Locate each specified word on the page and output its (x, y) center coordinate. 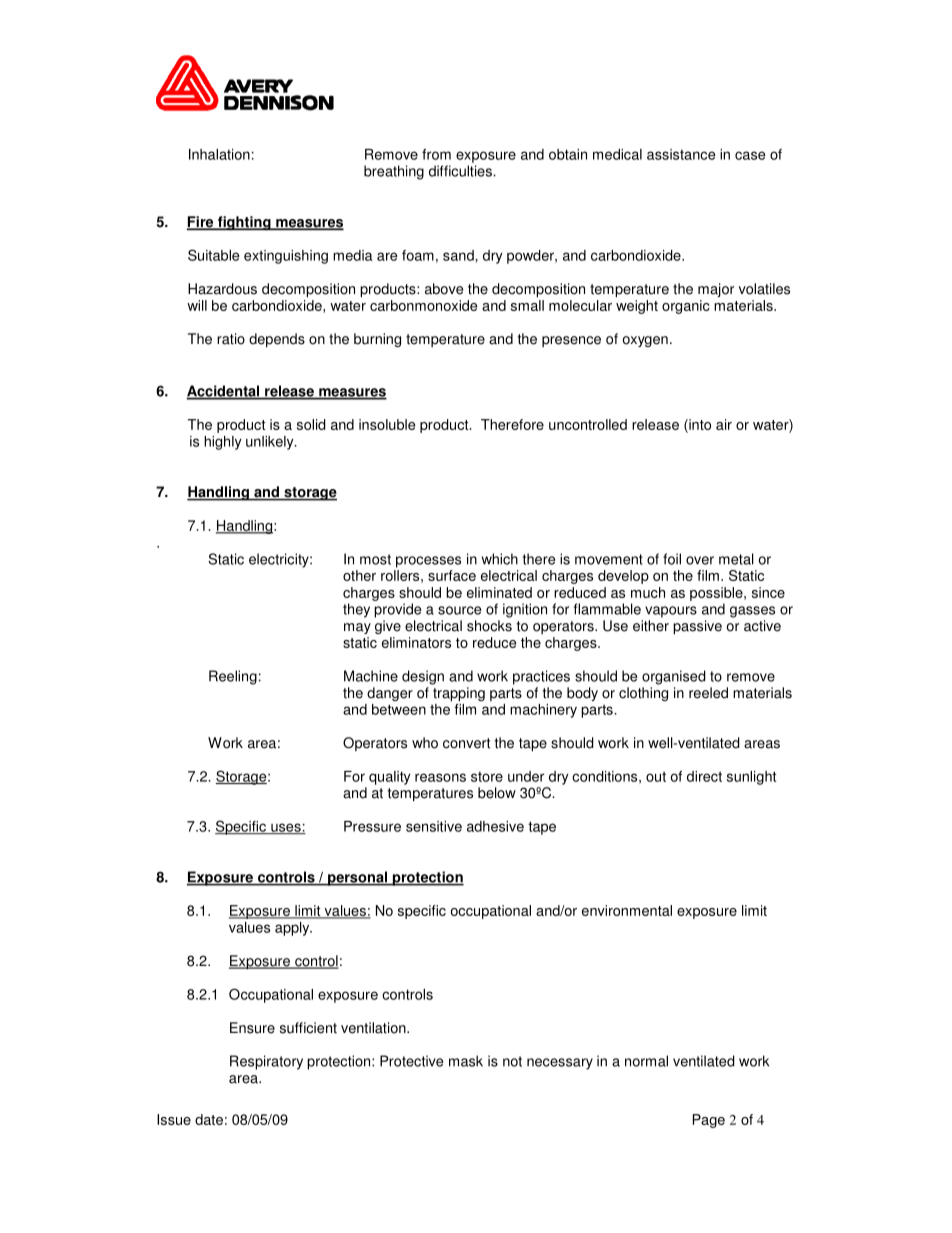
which (500, 559)
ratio (231, 339)
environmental (627, 910)
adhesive (495, 826)
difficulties (461, 171)
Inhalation (219, 154)
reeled (708, 693)
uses (286, 828)
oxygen (645, 341)
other (359, 575)
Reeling (233, 677)
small (527, 305)
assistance (681, 154)
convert (466, 743)
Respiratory (266, 1062)
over (700, 560)
